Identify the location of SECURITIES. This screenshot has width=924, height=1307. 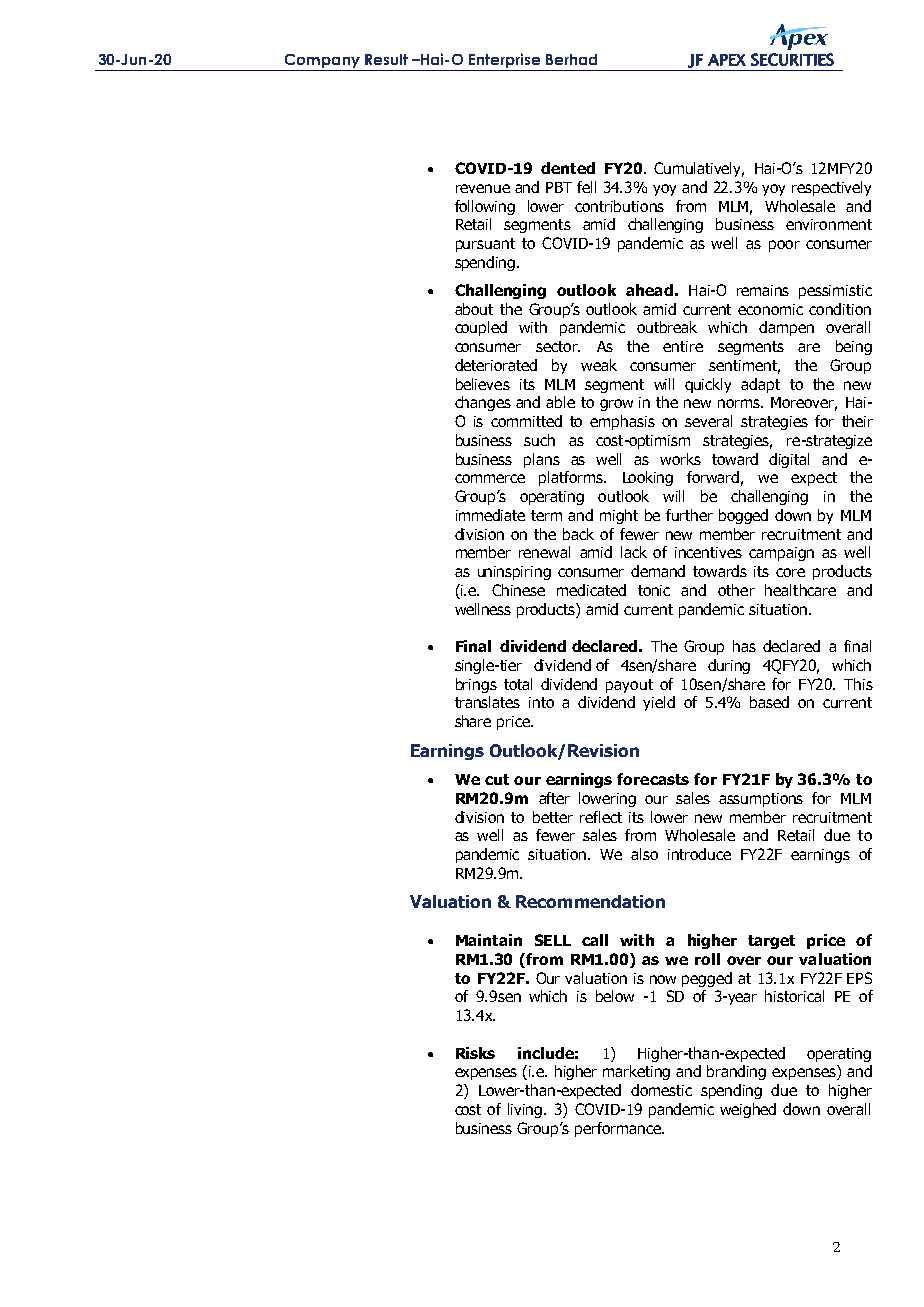
(792, 59).
